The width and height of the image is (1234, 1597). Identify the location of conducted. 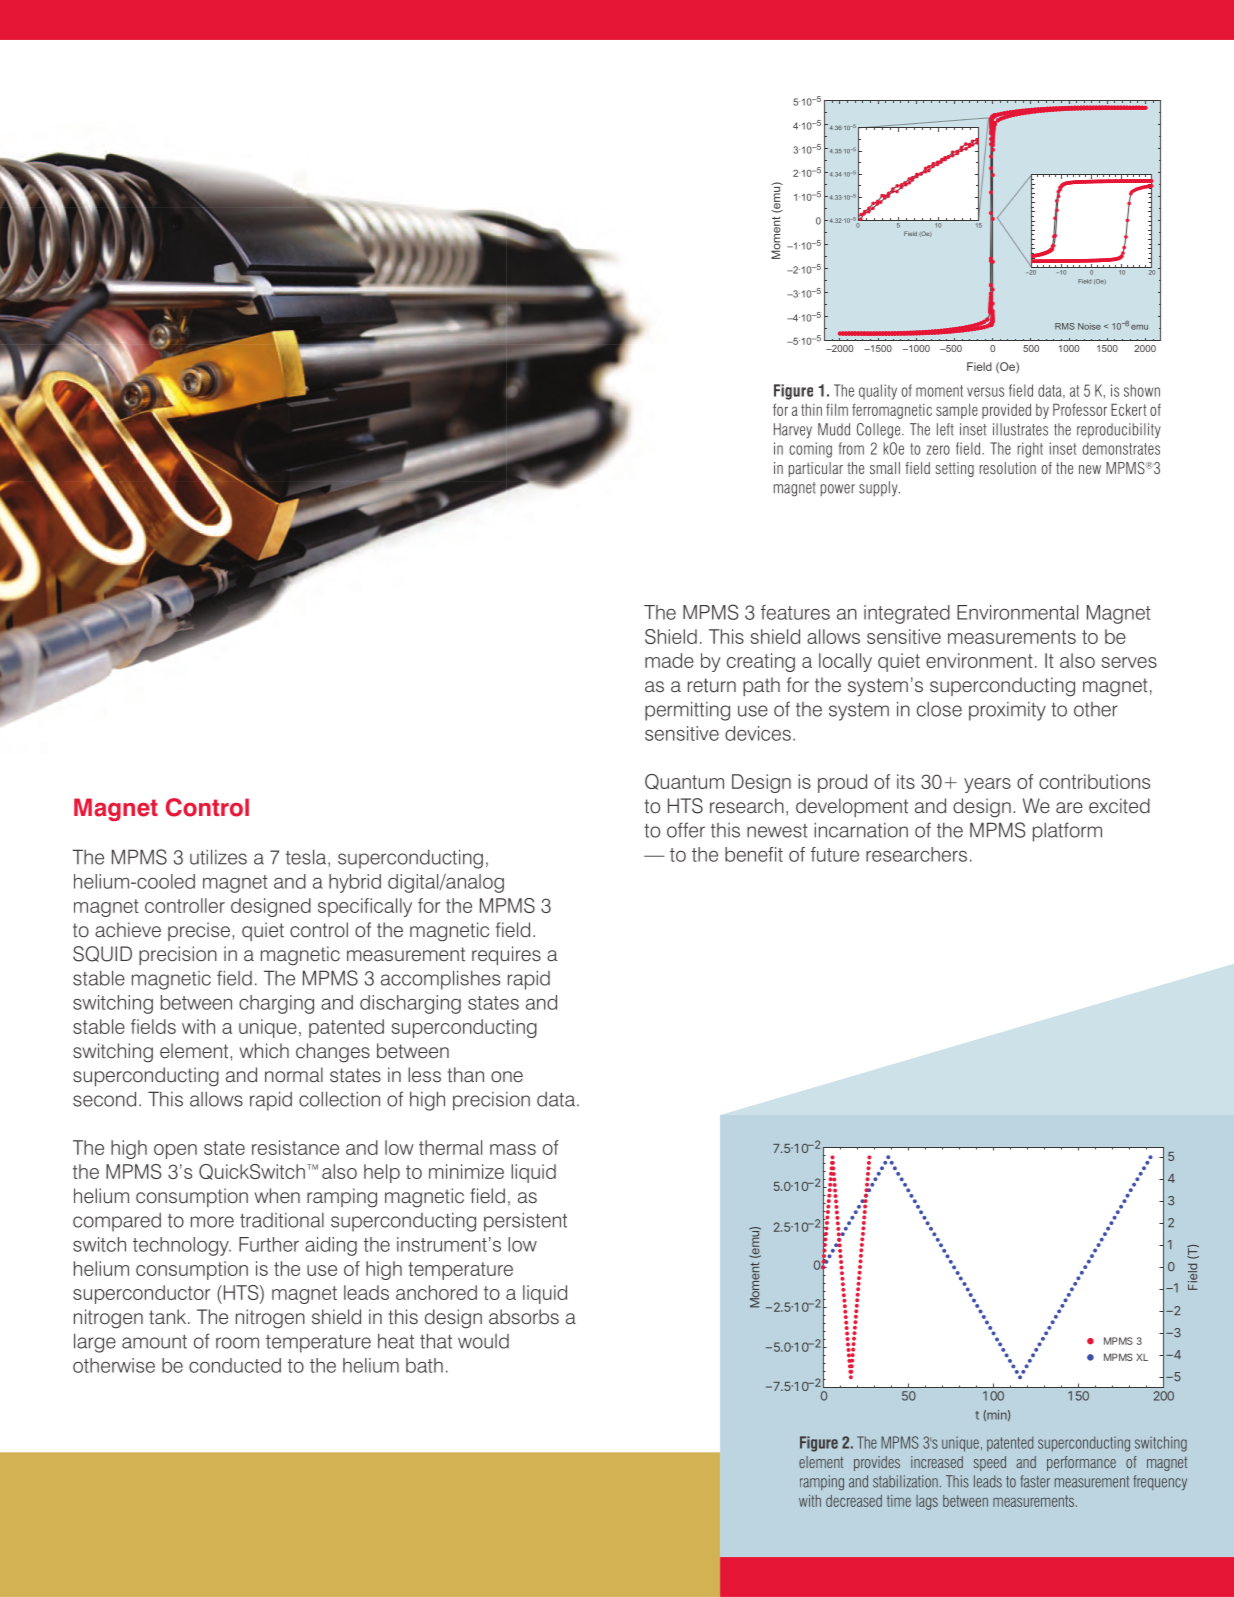
(235, 1365).
